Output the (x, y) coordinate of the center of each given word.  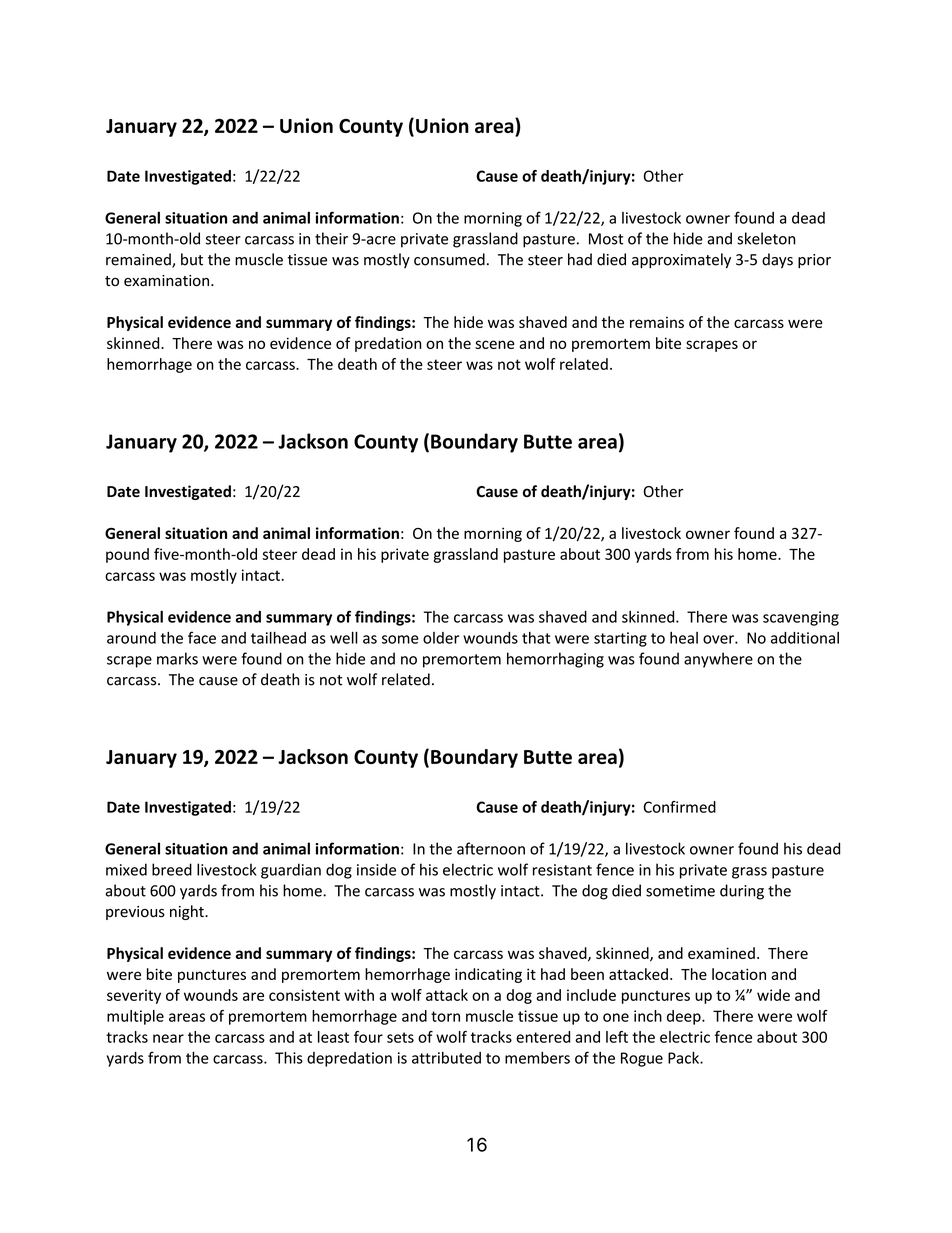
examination (168, 281)
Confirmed (679, 807)
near (168, 1038)
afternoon (491, 848)
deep (685, 1017)
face (202, 637)
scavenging (801, 618)
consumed (449, 259)
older (441, 638)
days (777, 260)
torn (445, 1016)
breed (172, 869)
